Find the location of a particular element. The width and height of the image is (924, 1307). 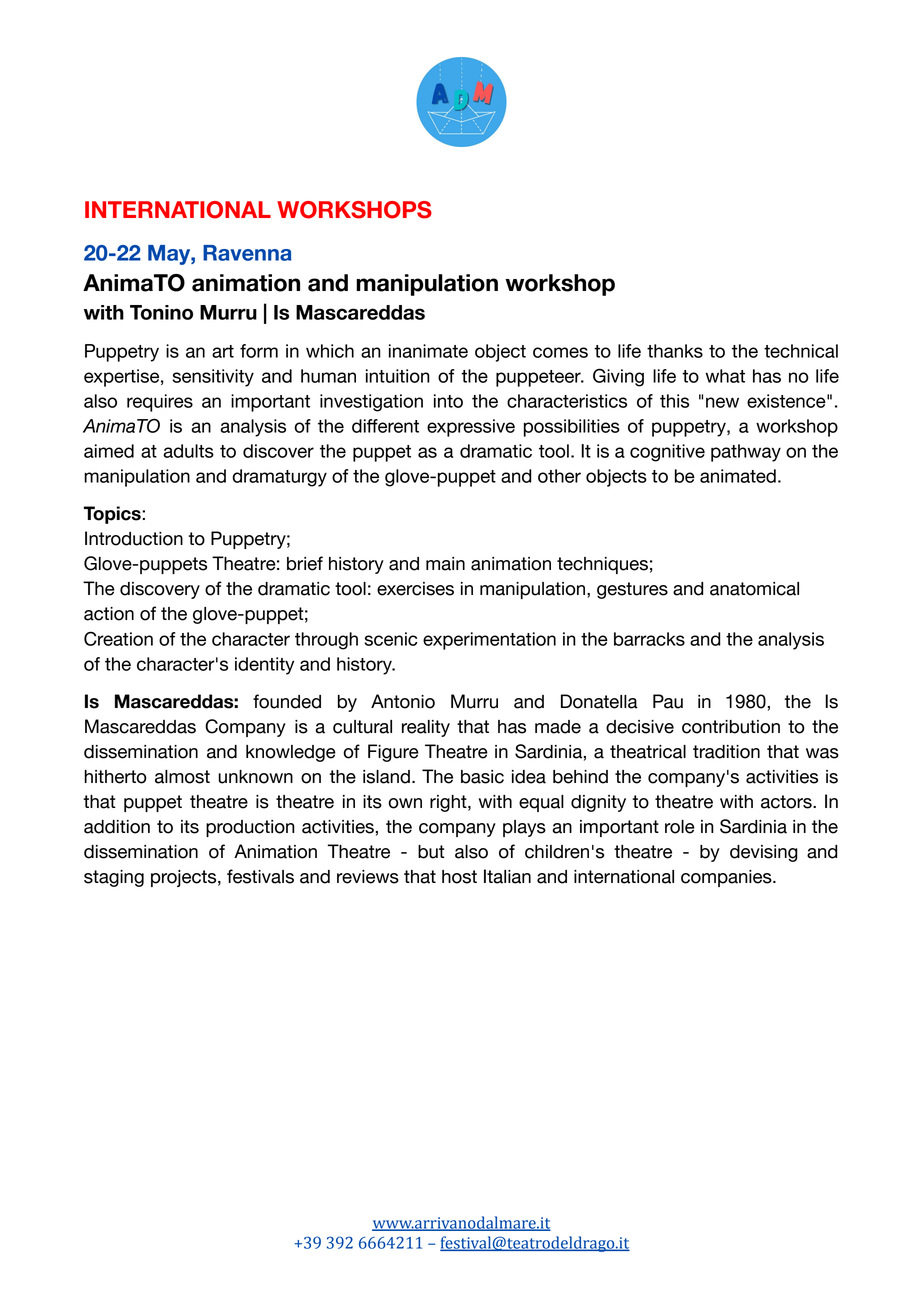

barracks is located at coordinates (649, 639).
